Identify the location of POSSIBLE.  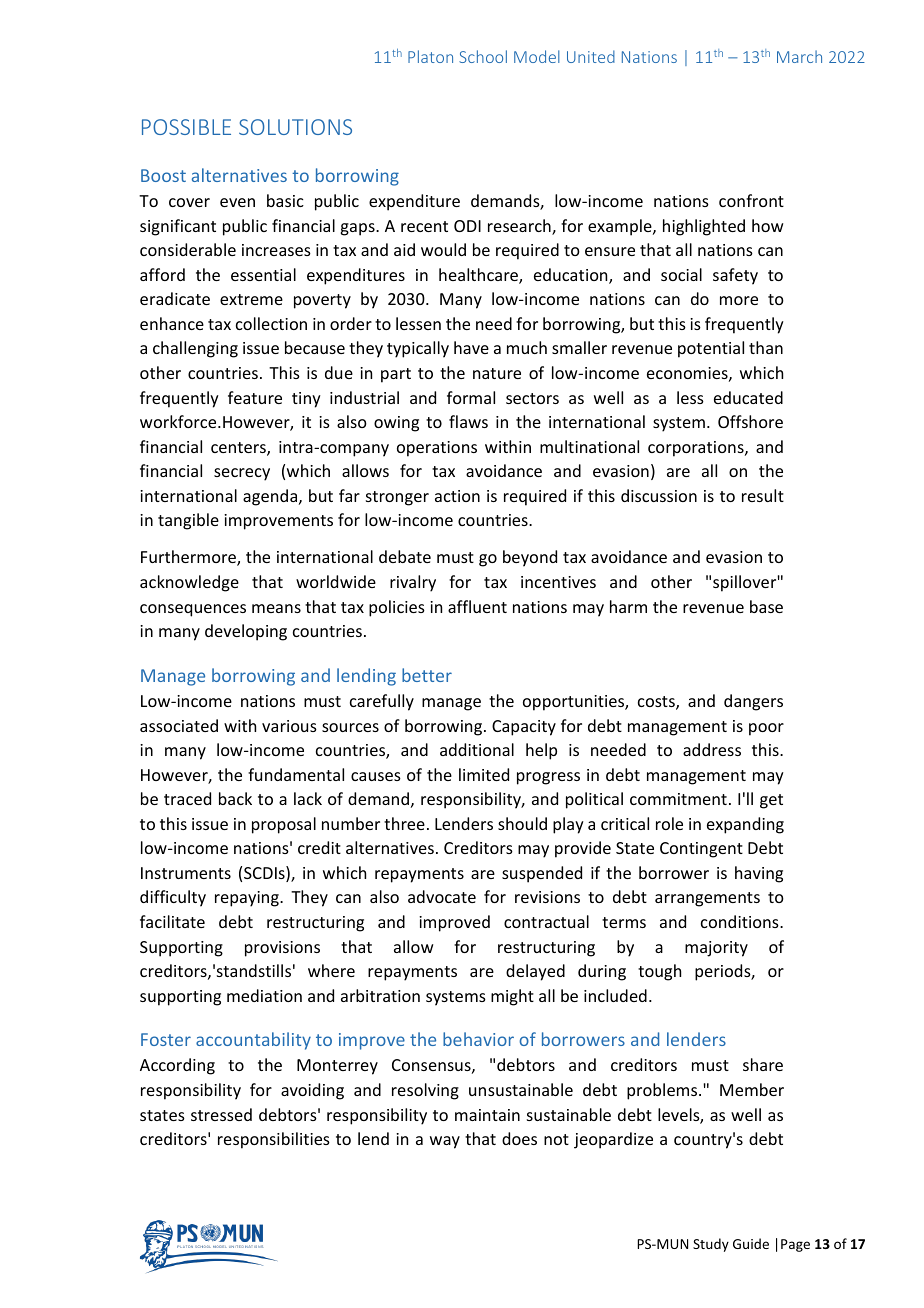
(186, 127).
